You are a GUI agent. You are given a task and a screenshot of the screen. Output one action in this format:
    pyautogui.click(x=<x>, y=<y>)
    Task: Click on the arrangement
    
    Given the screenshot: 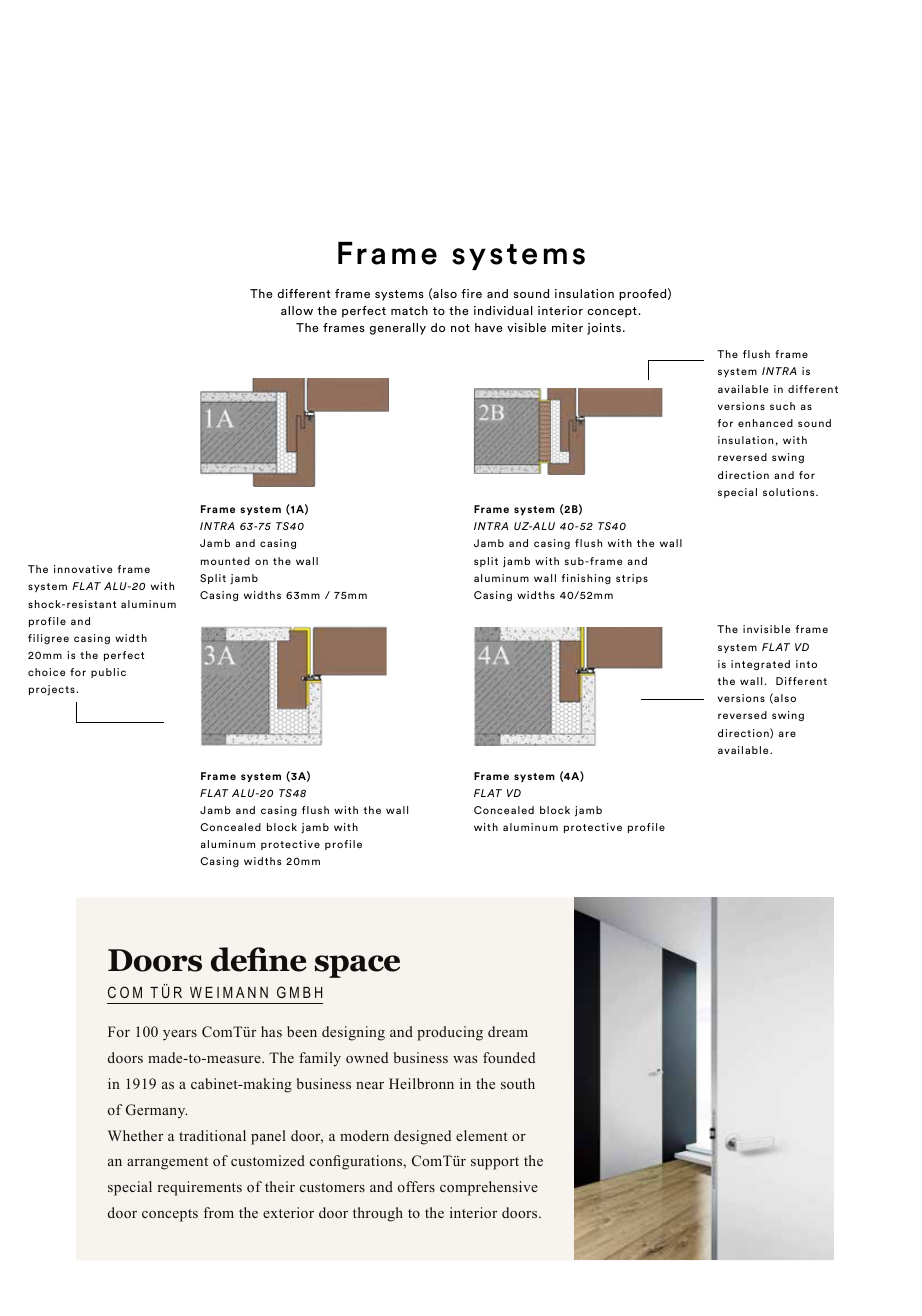 What is the action you would take?
    pyautogui.click(x=167, y=1163)
